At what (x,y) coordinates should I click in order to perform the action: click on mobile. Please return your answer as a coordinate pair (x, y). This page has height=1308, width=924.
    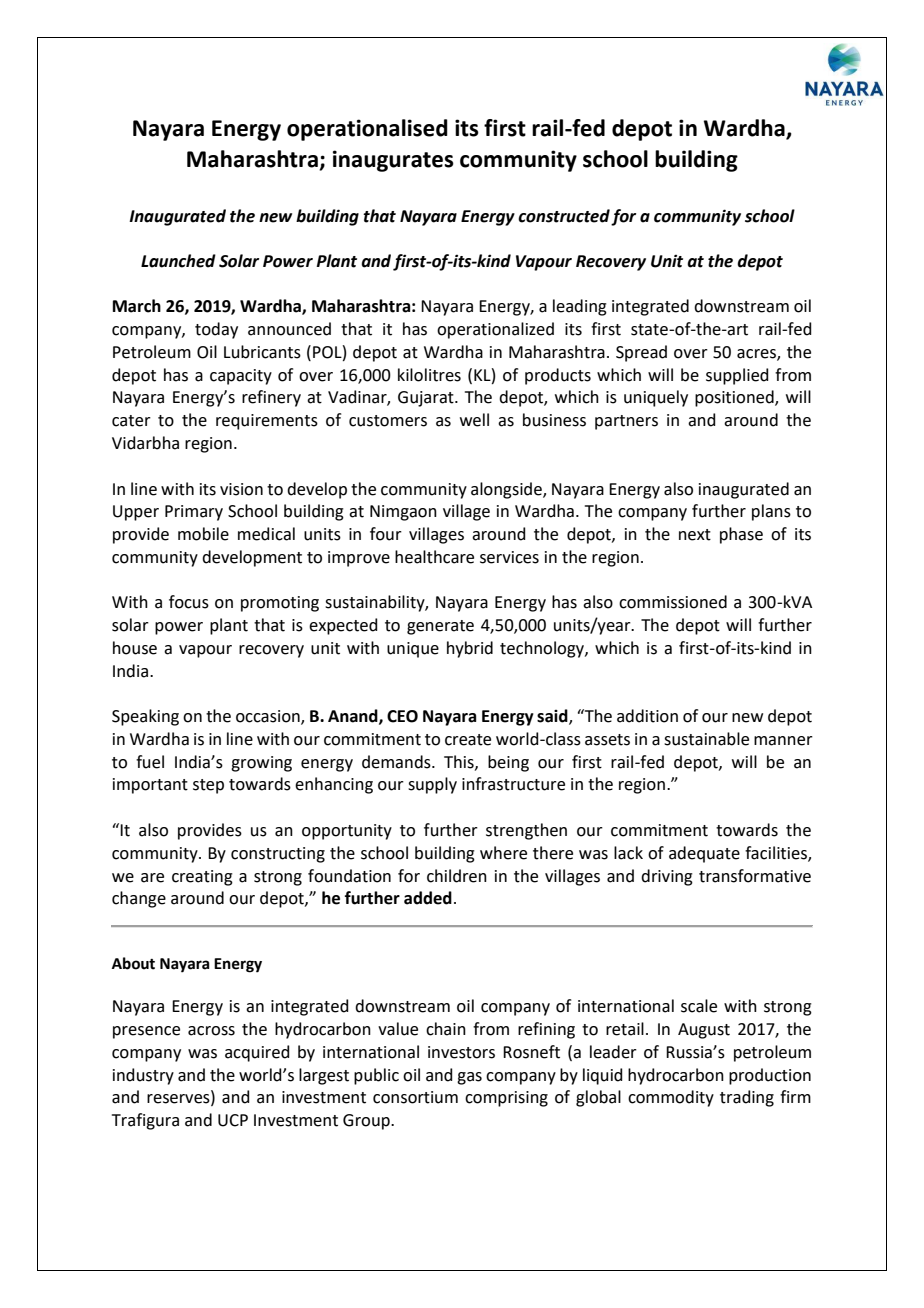
    Looking at the image, I should click on (203, 534).
